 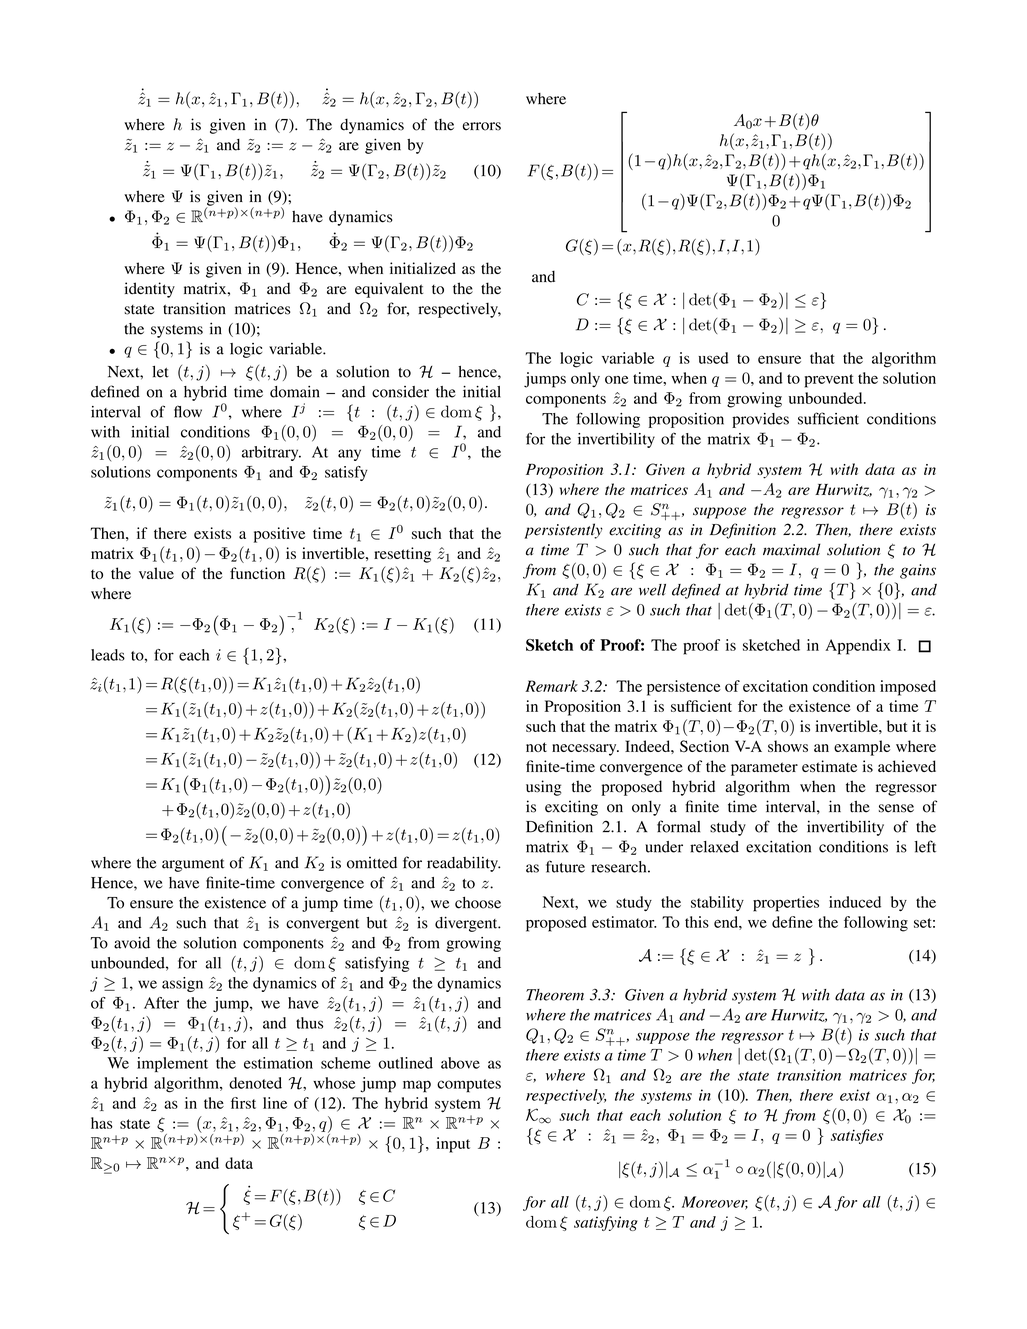 What do you see at coordinates (243, 1103) in the screenshot?
I see `first` at bounding box center [243, 1103].
